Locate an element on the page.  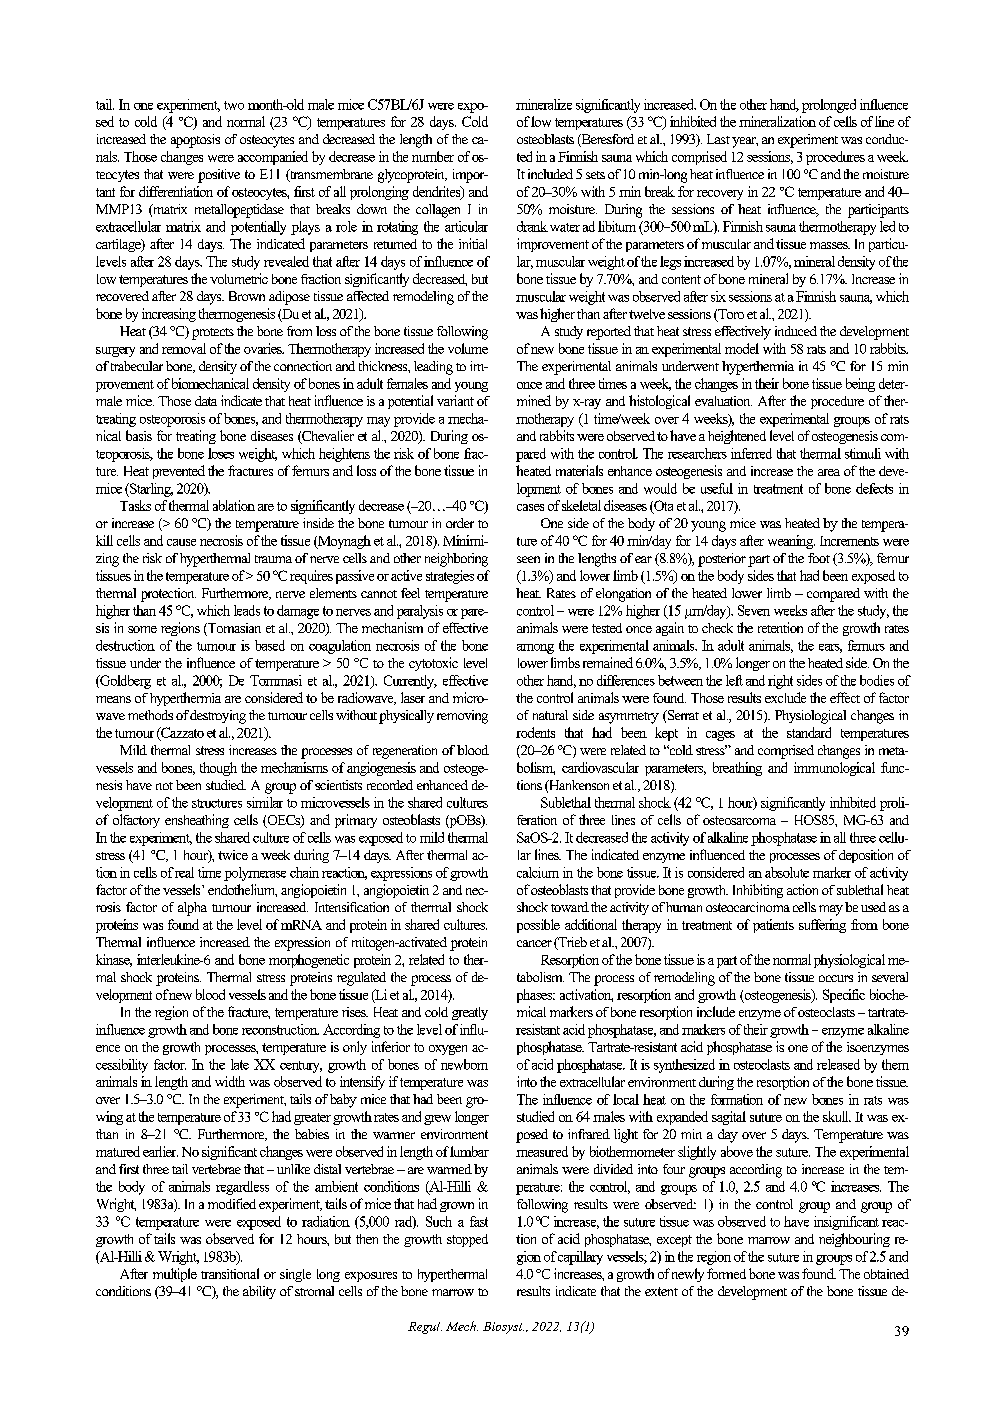
real is located at coordinates (184, 872).
